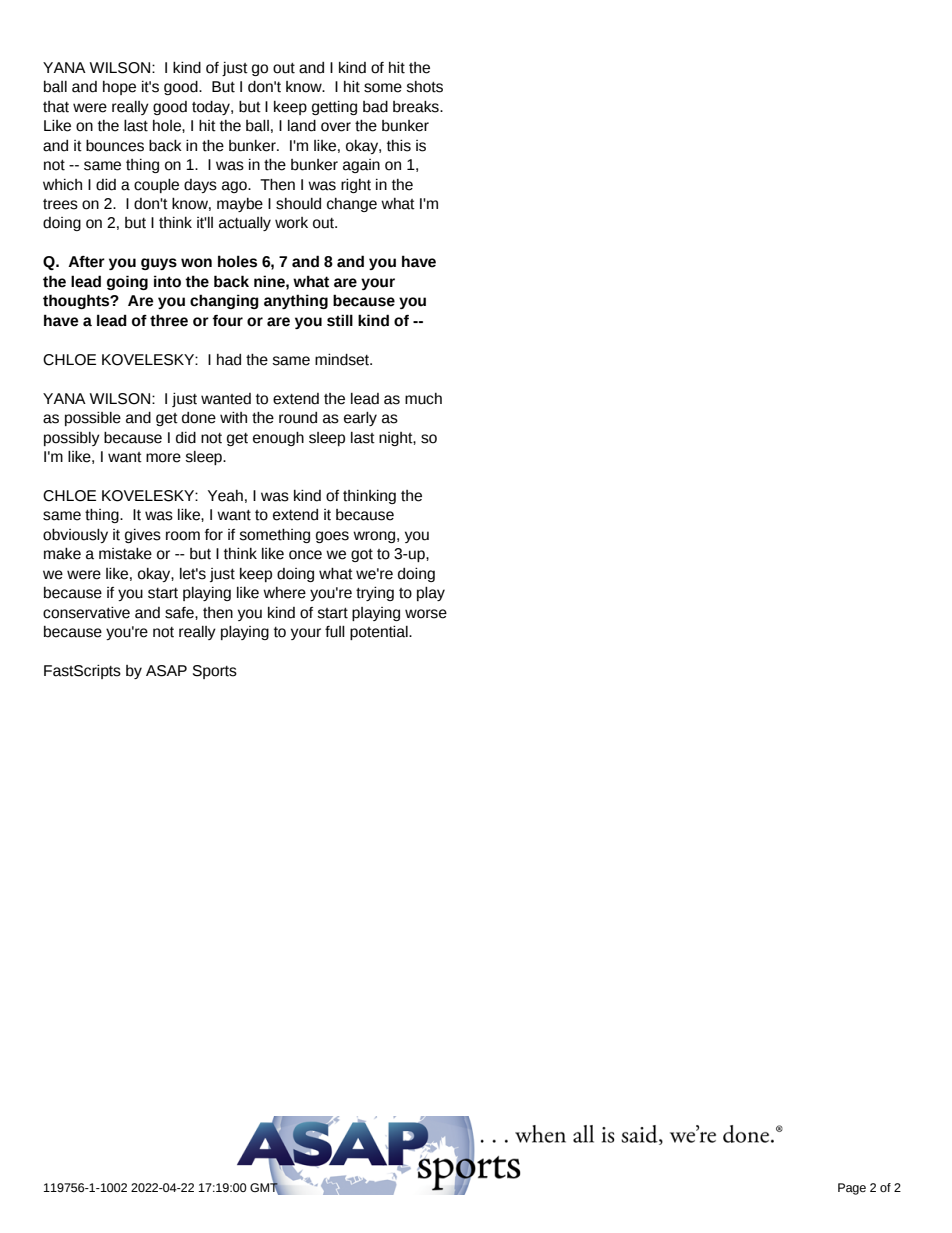 The height and width of the image is (1233, 952). I want to click on potential, so click(380, 633).
